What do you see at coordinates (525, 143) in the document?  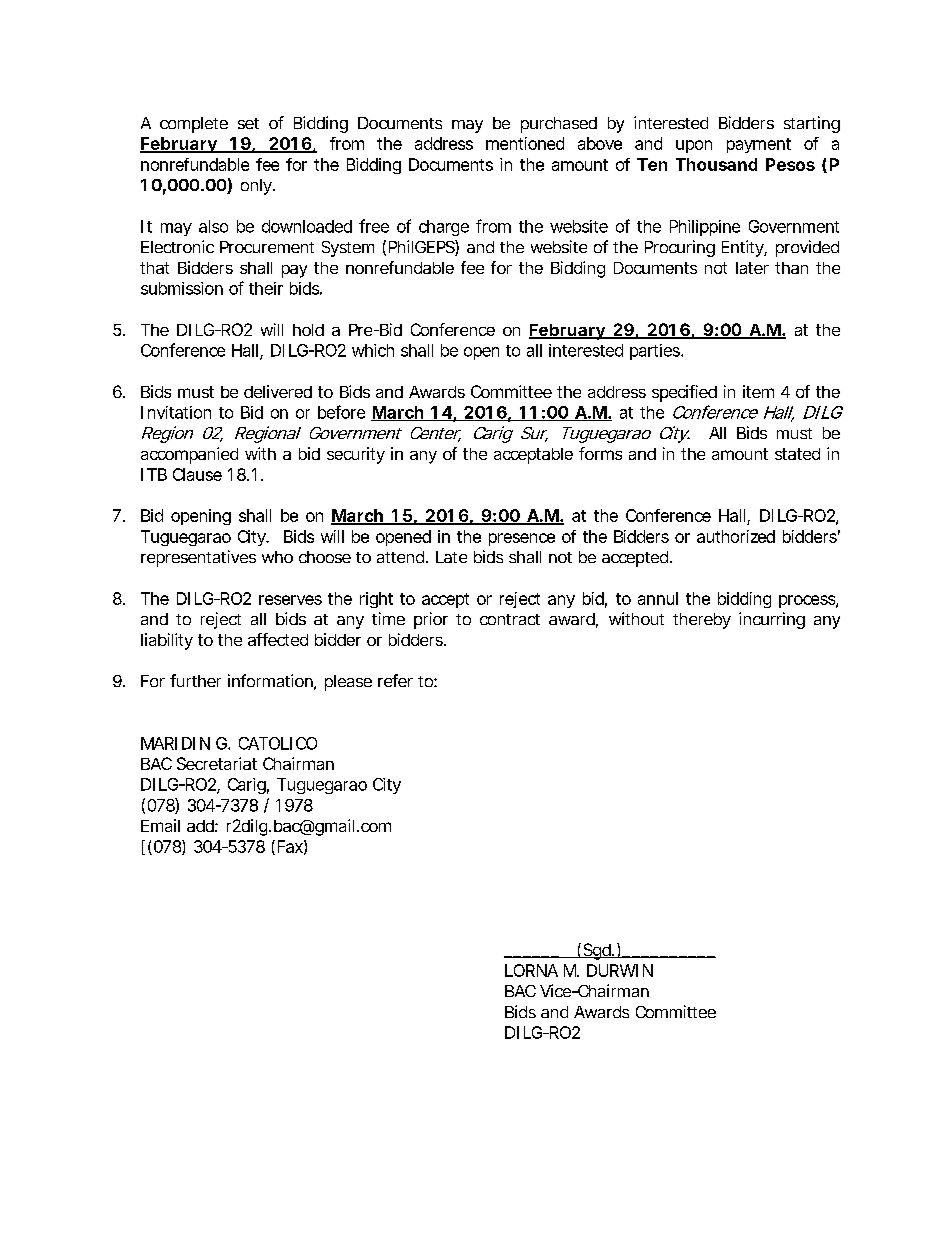 I see `mentioned` at bounding box center [525, 143].
